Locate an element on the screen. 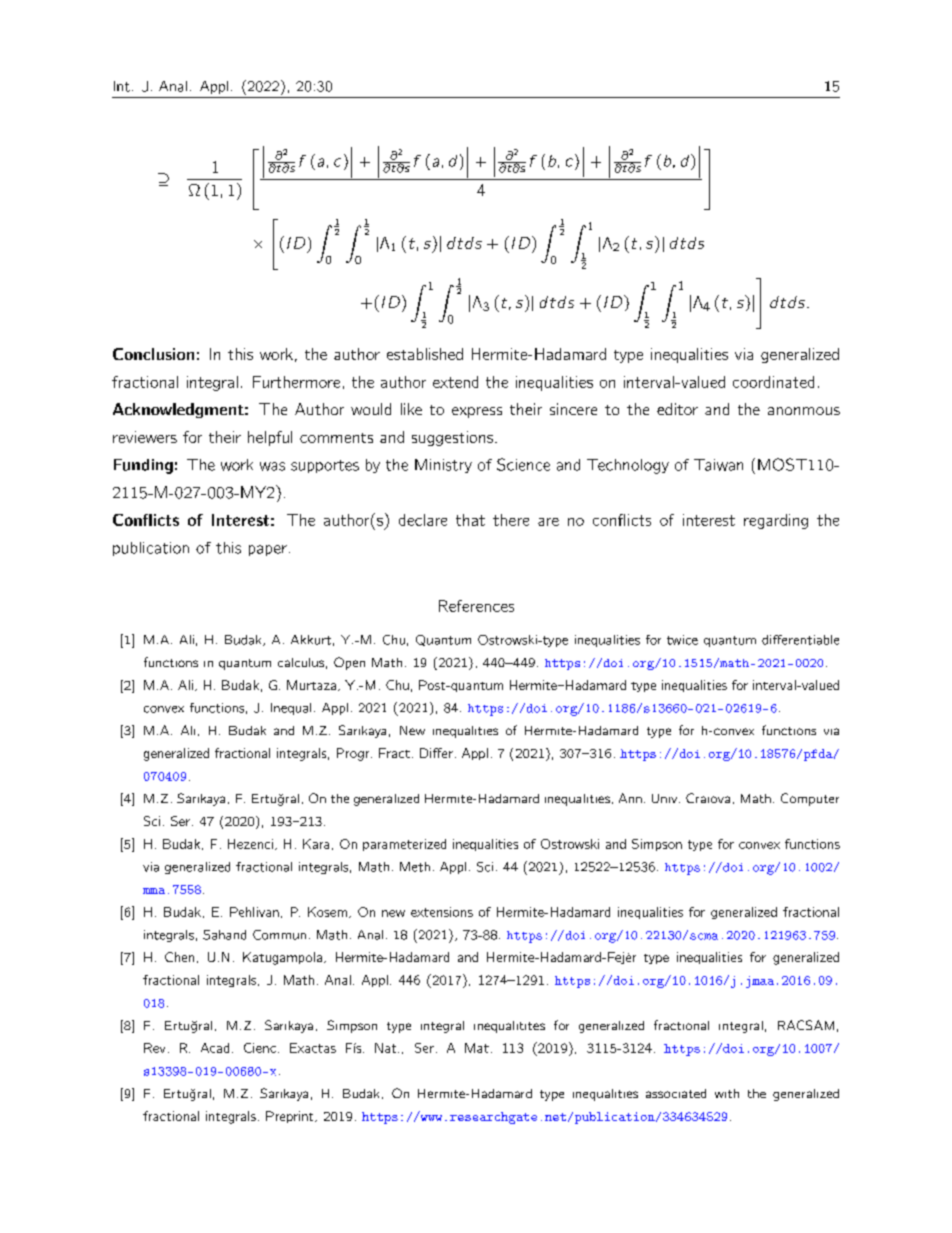  Preprint is located at coordinates (291, 1117).
